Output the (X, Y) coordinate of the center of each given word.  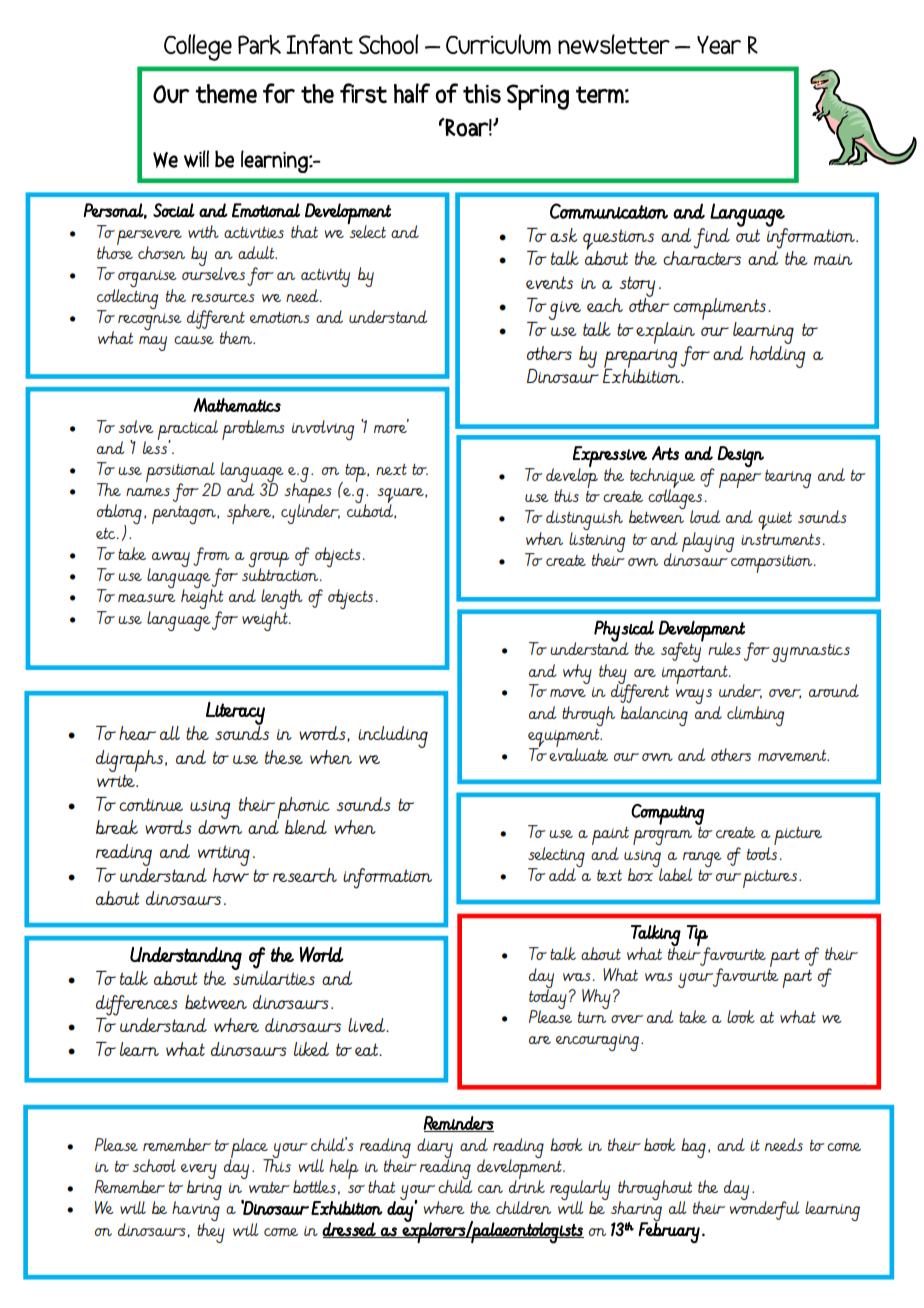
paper (740, 480)
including (393, 737)
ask (563, 235)
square (402, 497)
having (196, 1211)
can (490, 1189)
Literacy (235, 714)
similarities (274, 977)
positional (181, 473)
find (711, 238)
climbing (755, 716)
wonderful (764, 1209)
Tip (698, 936)
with (203, 231)
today (548, 999)
